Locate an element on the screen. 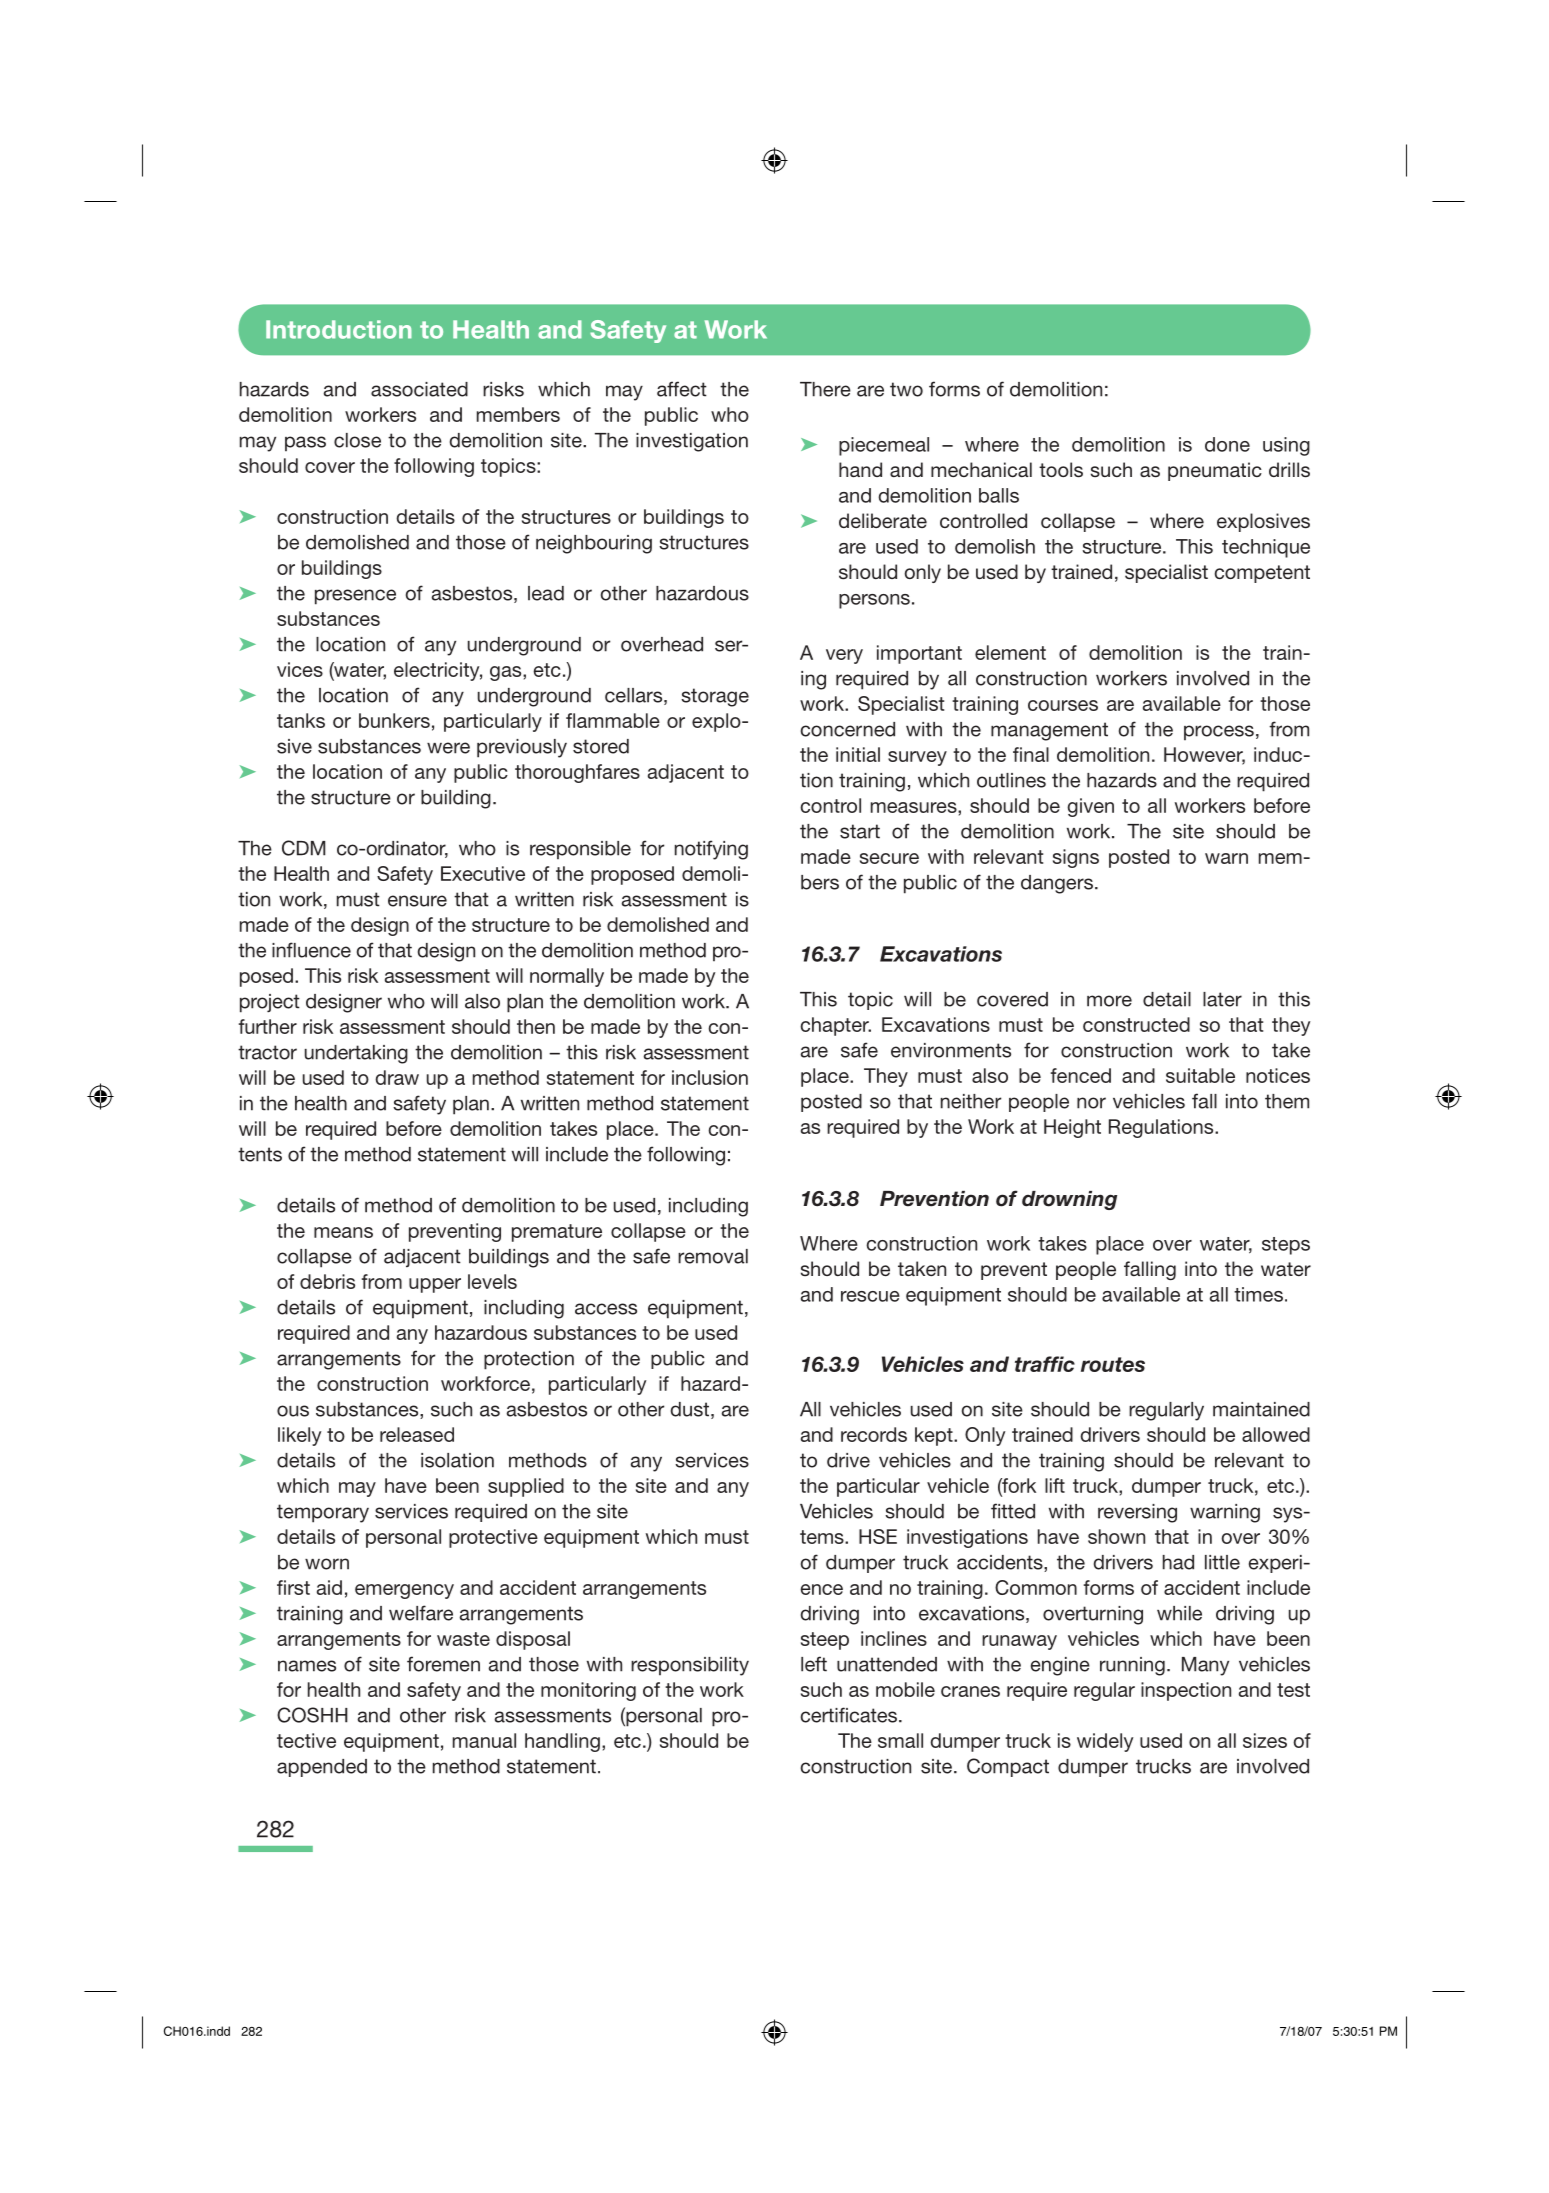 The width and height of the screenshot is (1549, 2193). inclusion is located at coordinates (710, 1077).
